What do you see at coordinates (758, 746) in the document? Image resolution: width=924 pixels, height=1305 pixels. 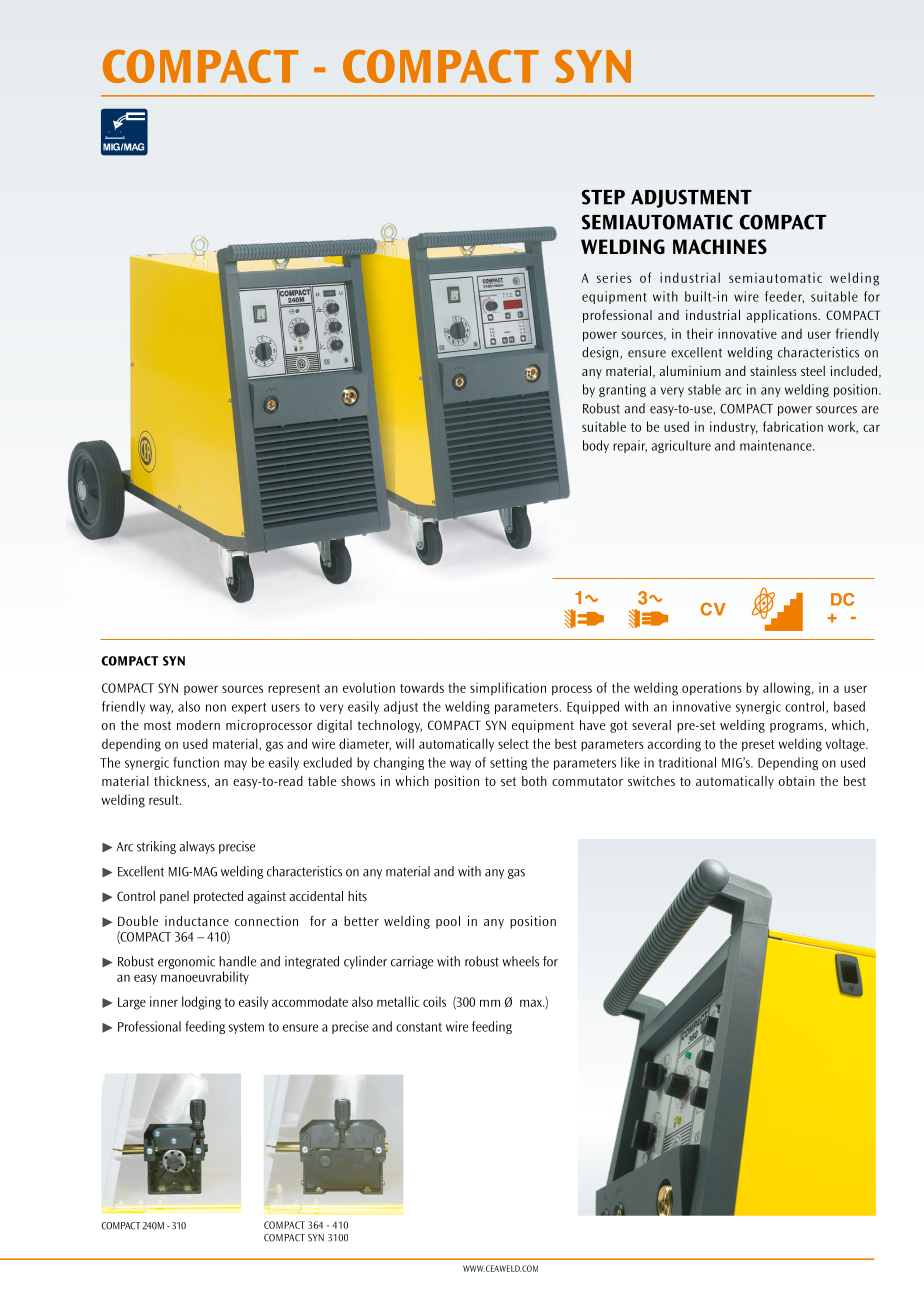 I see `preset` at bounding box center [758, 746].
